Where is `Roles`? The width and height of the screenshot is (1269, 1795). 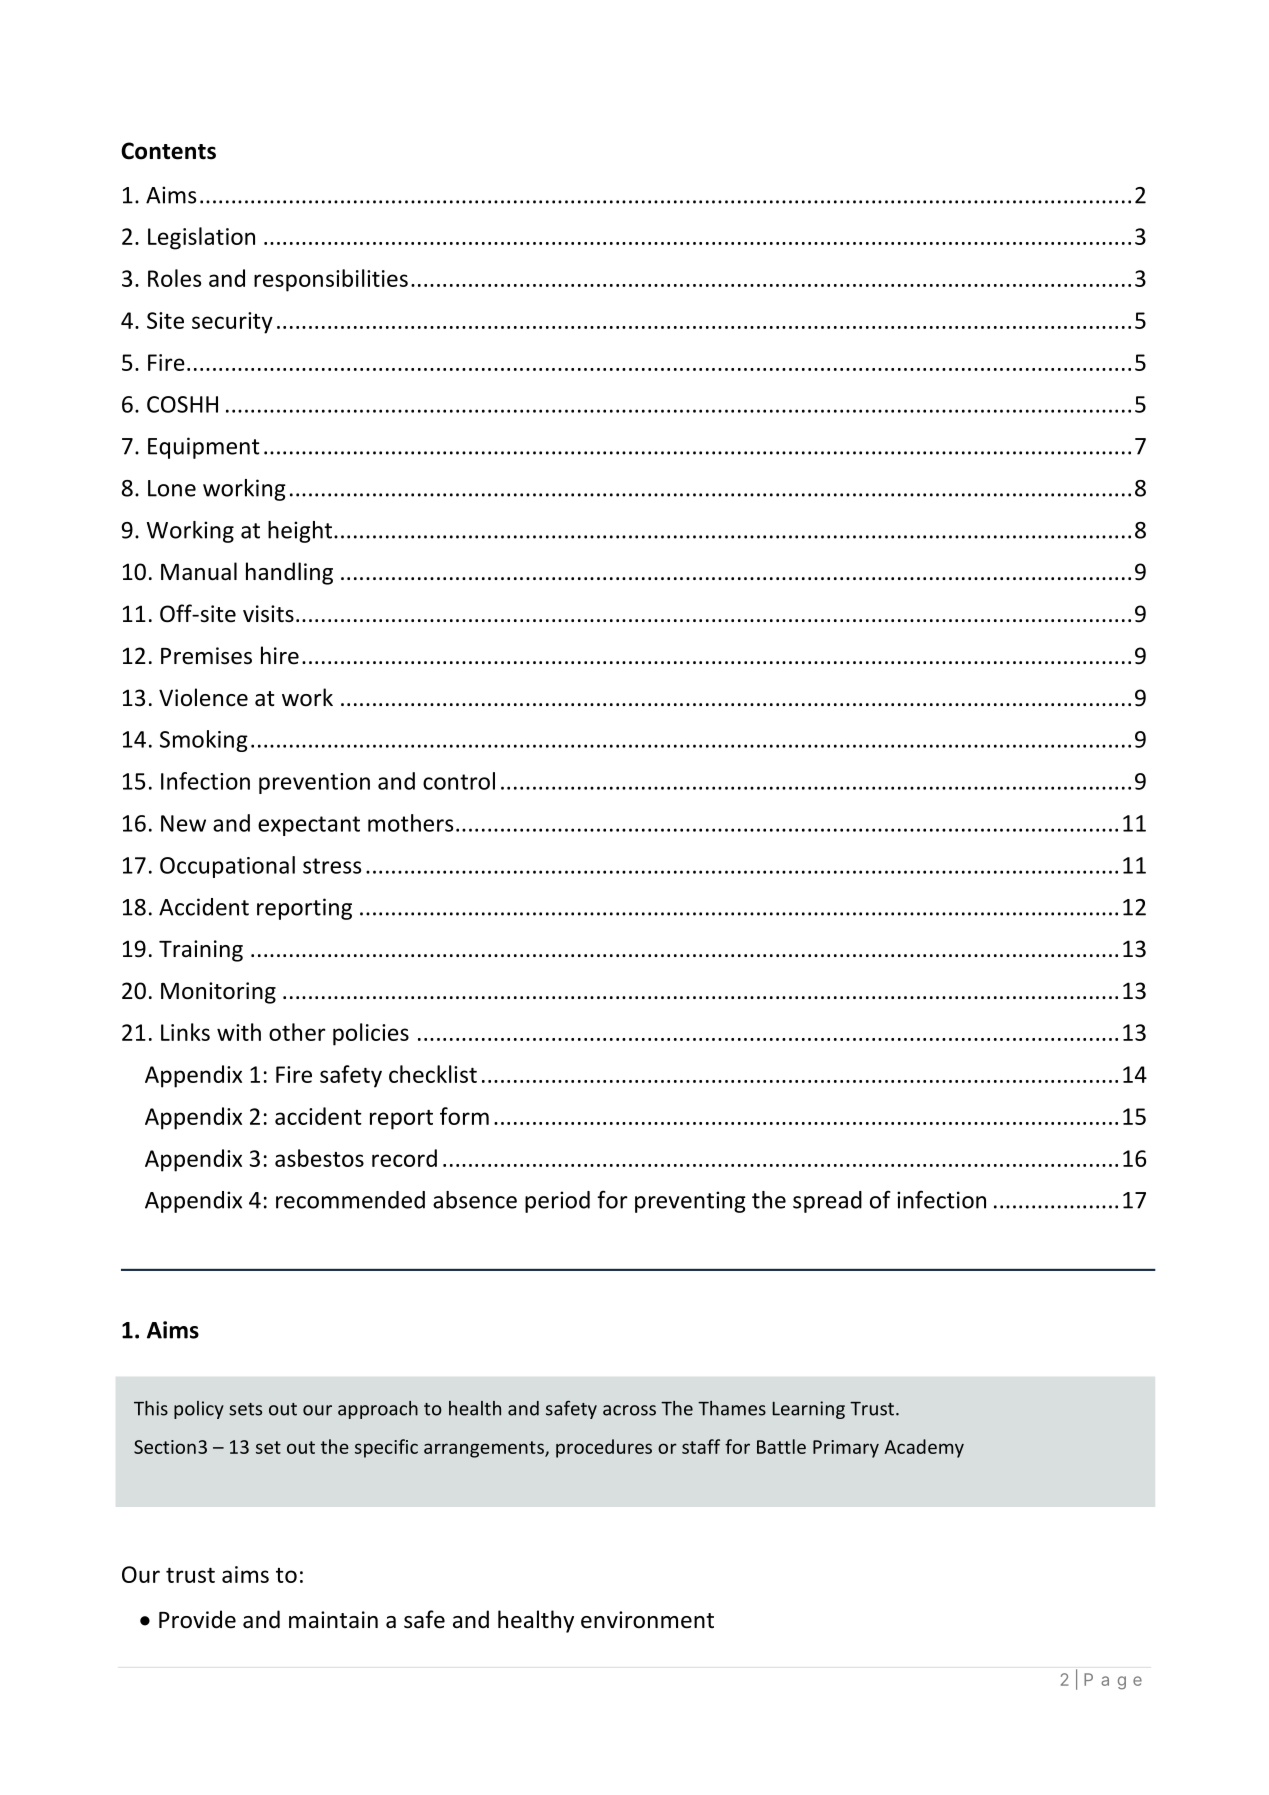
Roles is located at coordinates (174, 278).
